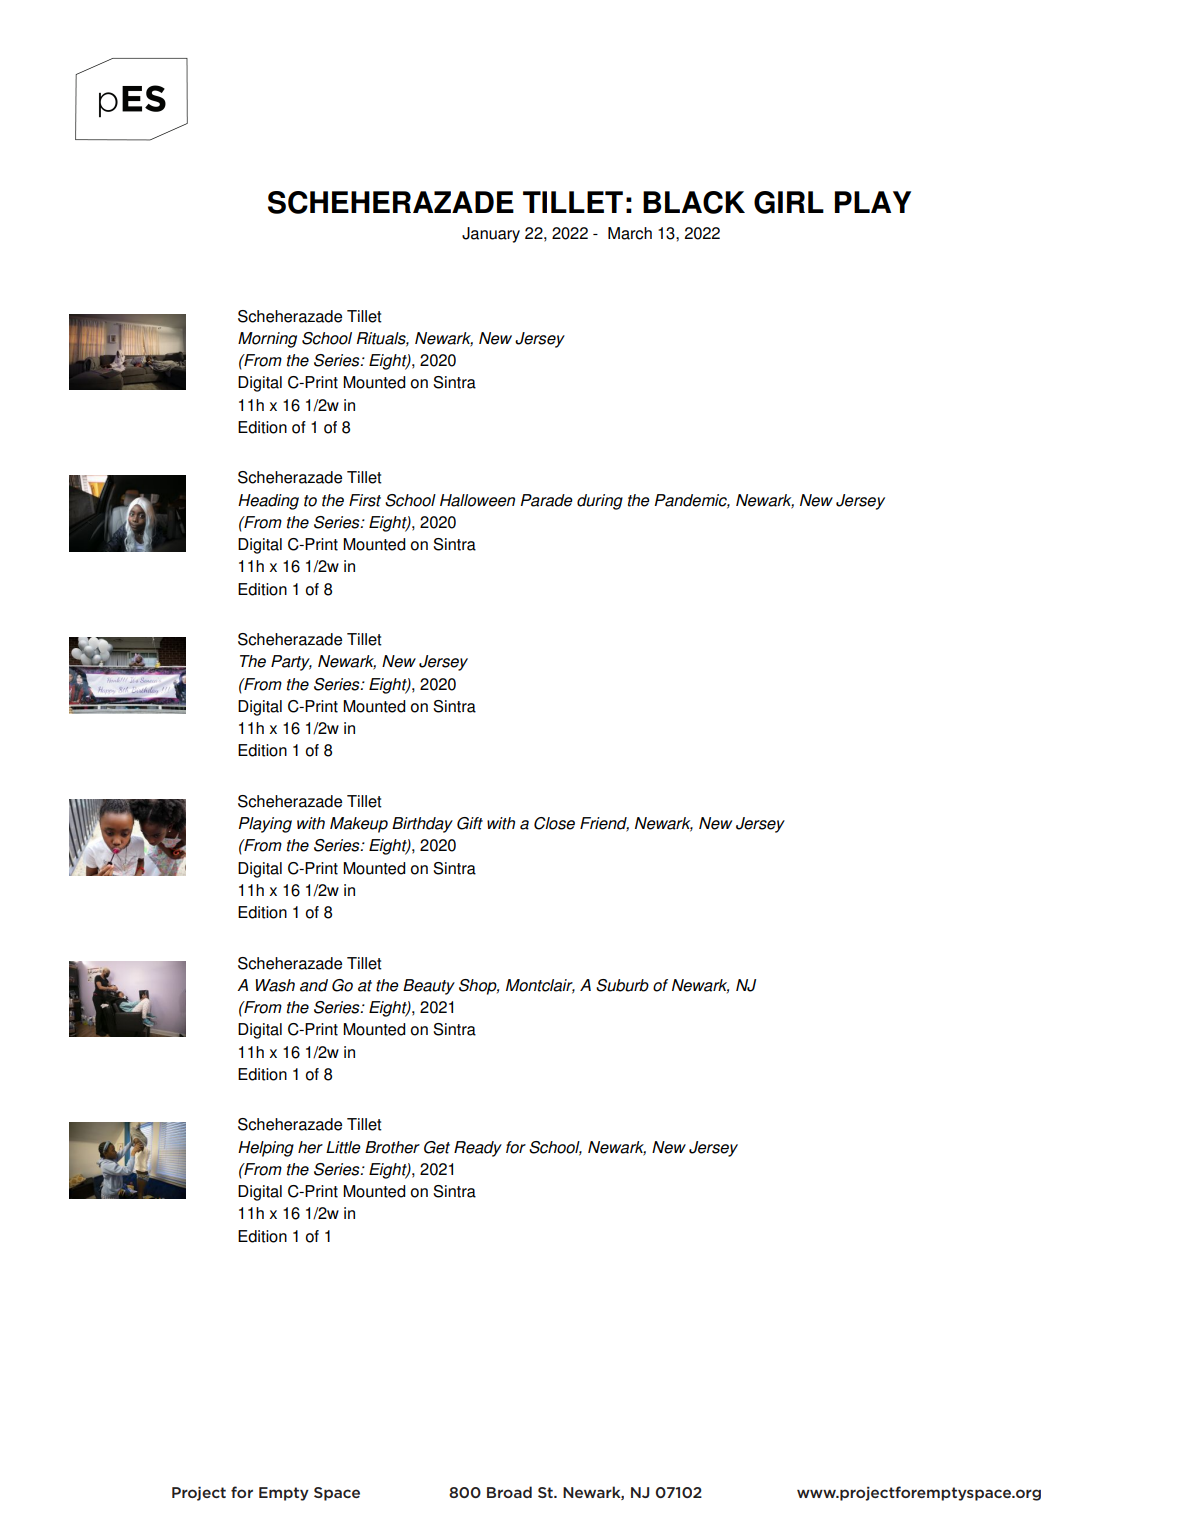 The image size is (1182, 1529). What do you see at coordinates (267, 340) in the screenshot?
I see `Morning` at bounding box center [267, 340].
